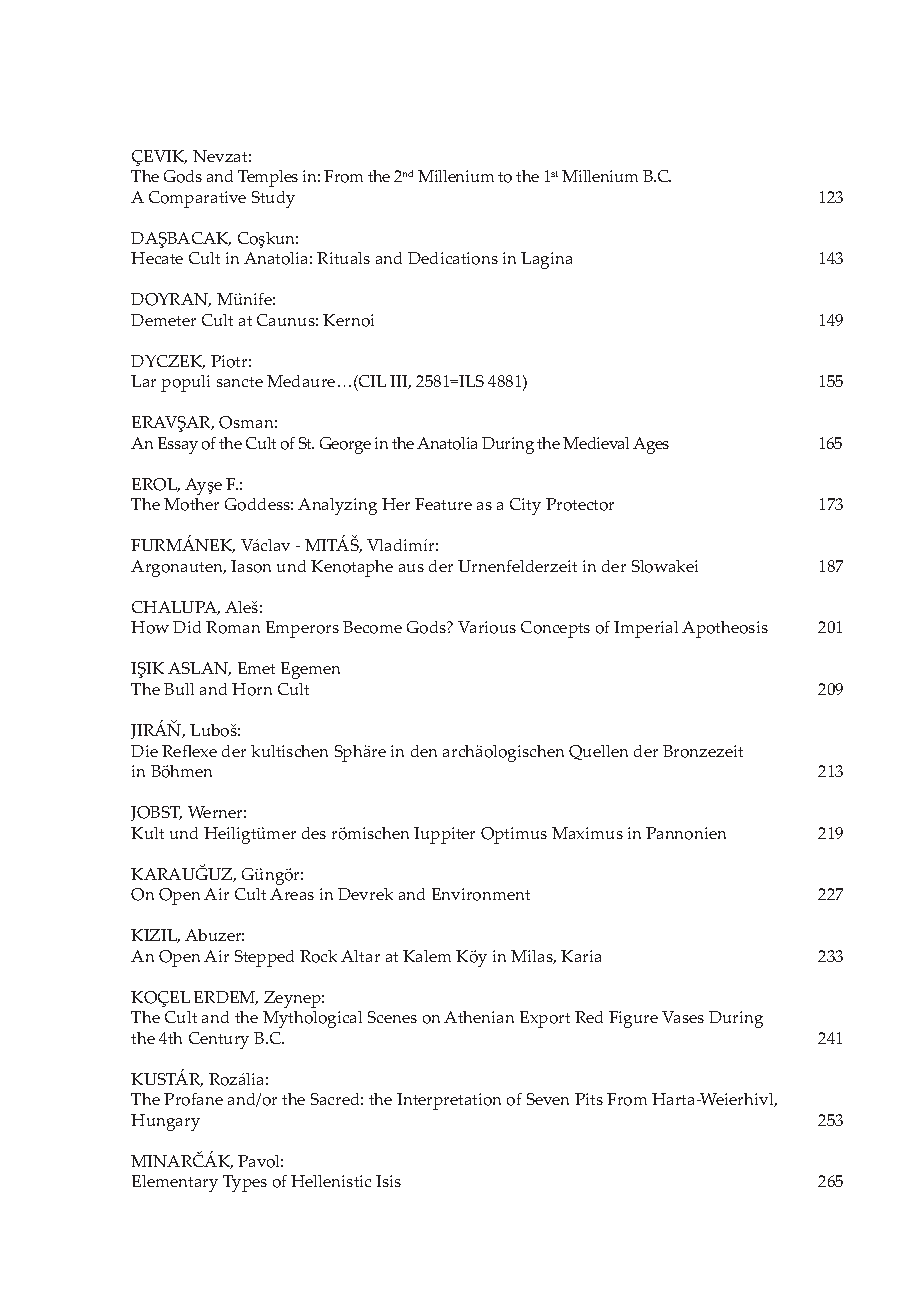 The image size is (924, 1308). What do you see at coordinates (197, 199) in the screenshot?
I see `Comparative` at bounding box center [197, 199].
